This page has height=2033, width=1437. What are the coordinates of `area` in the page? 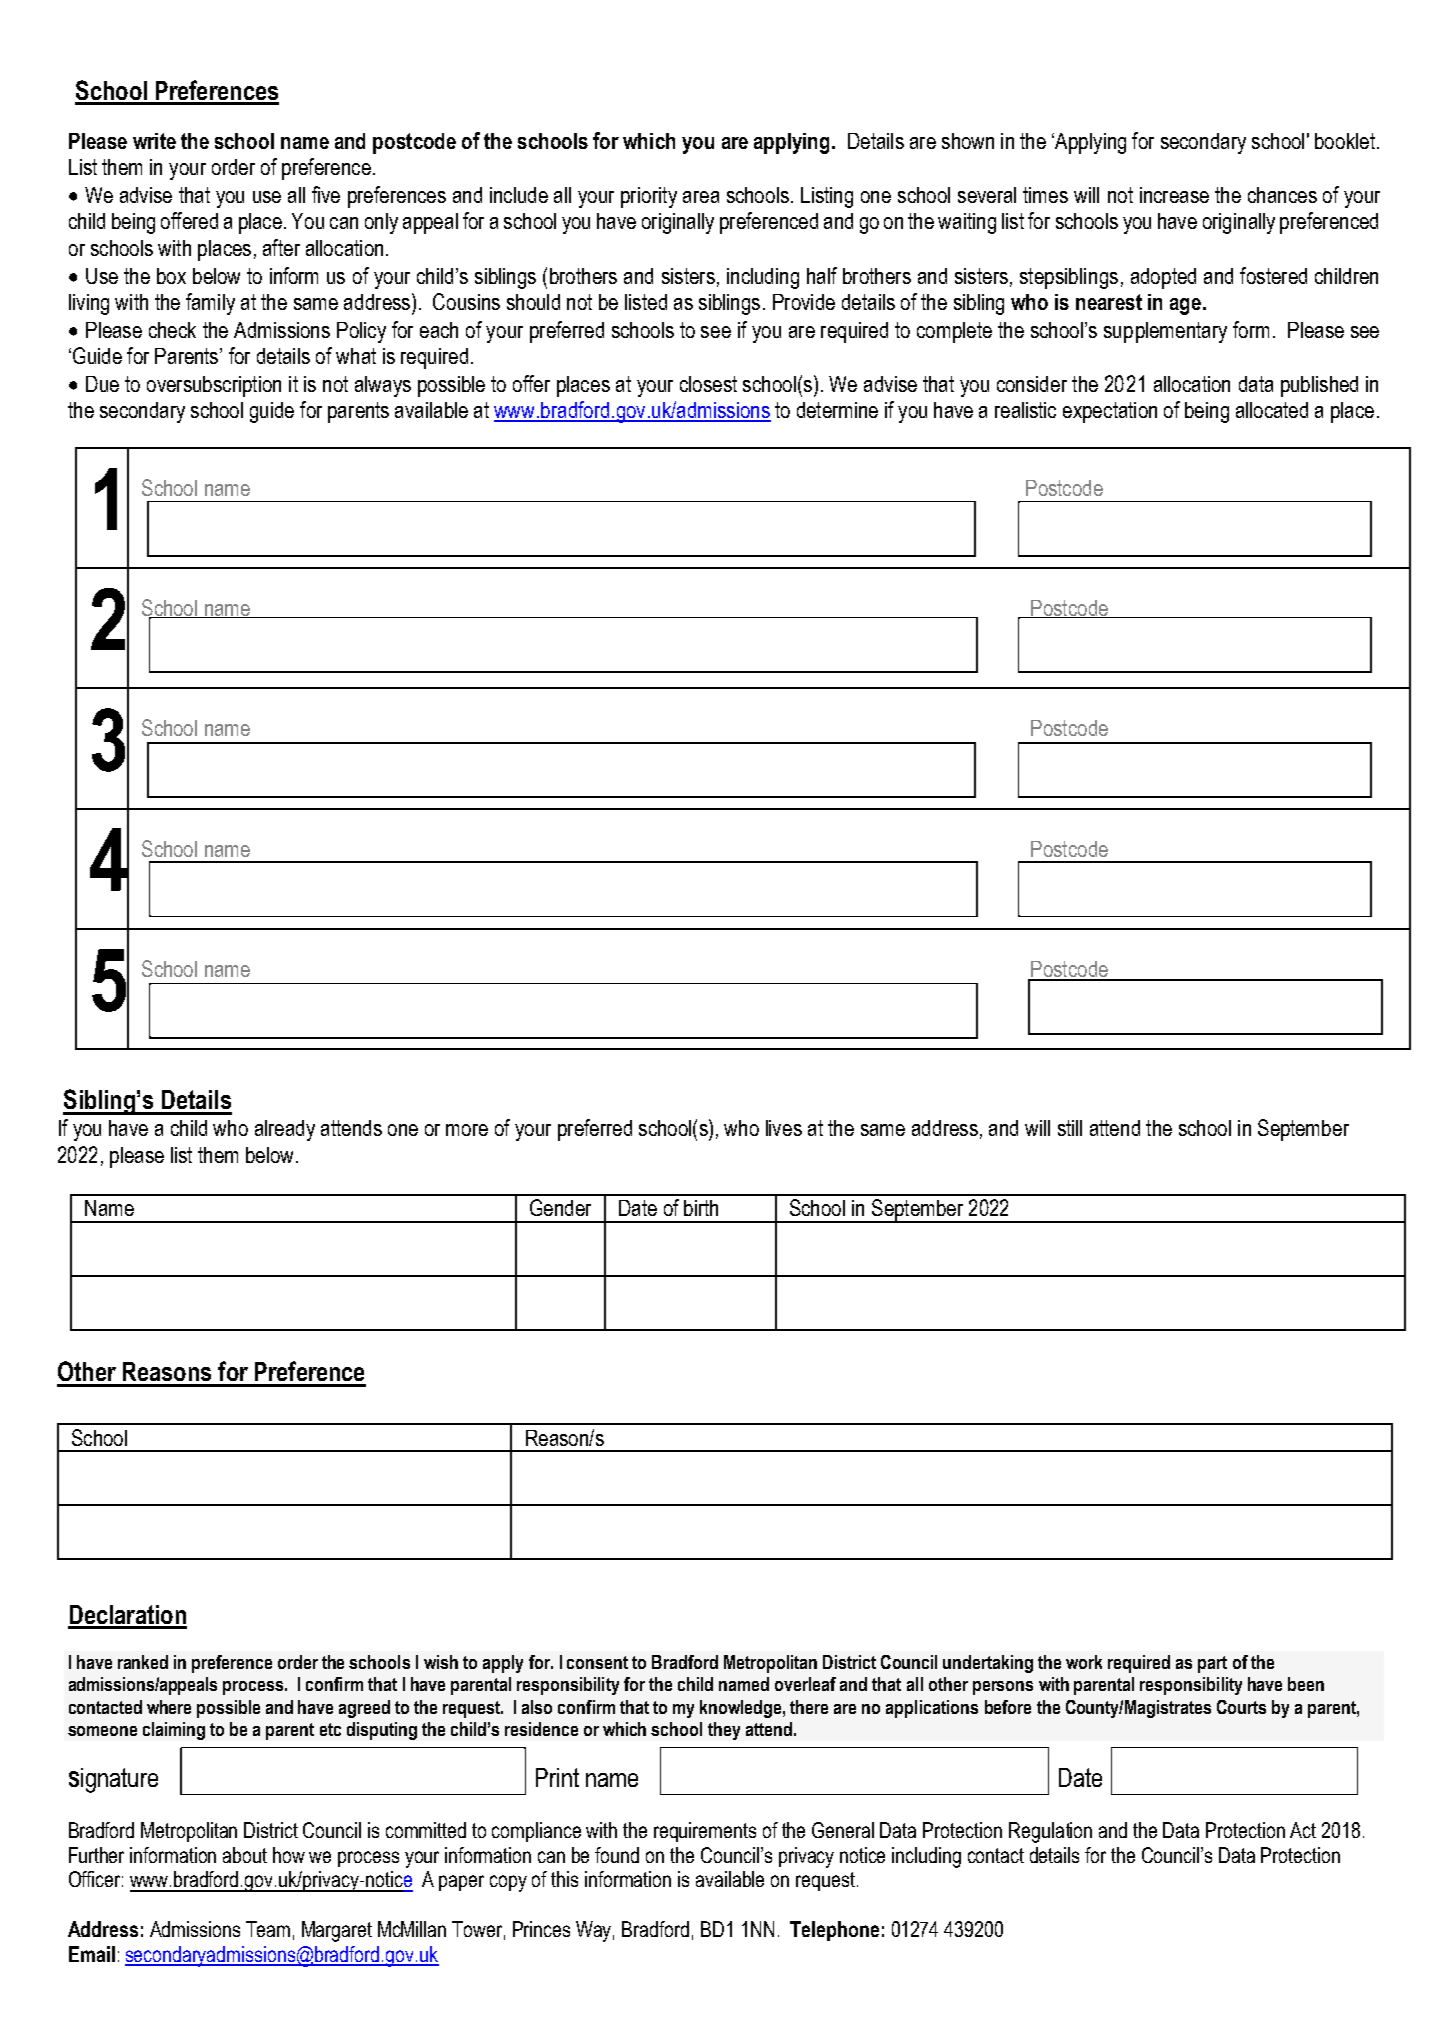 It's located at (701, 197).
